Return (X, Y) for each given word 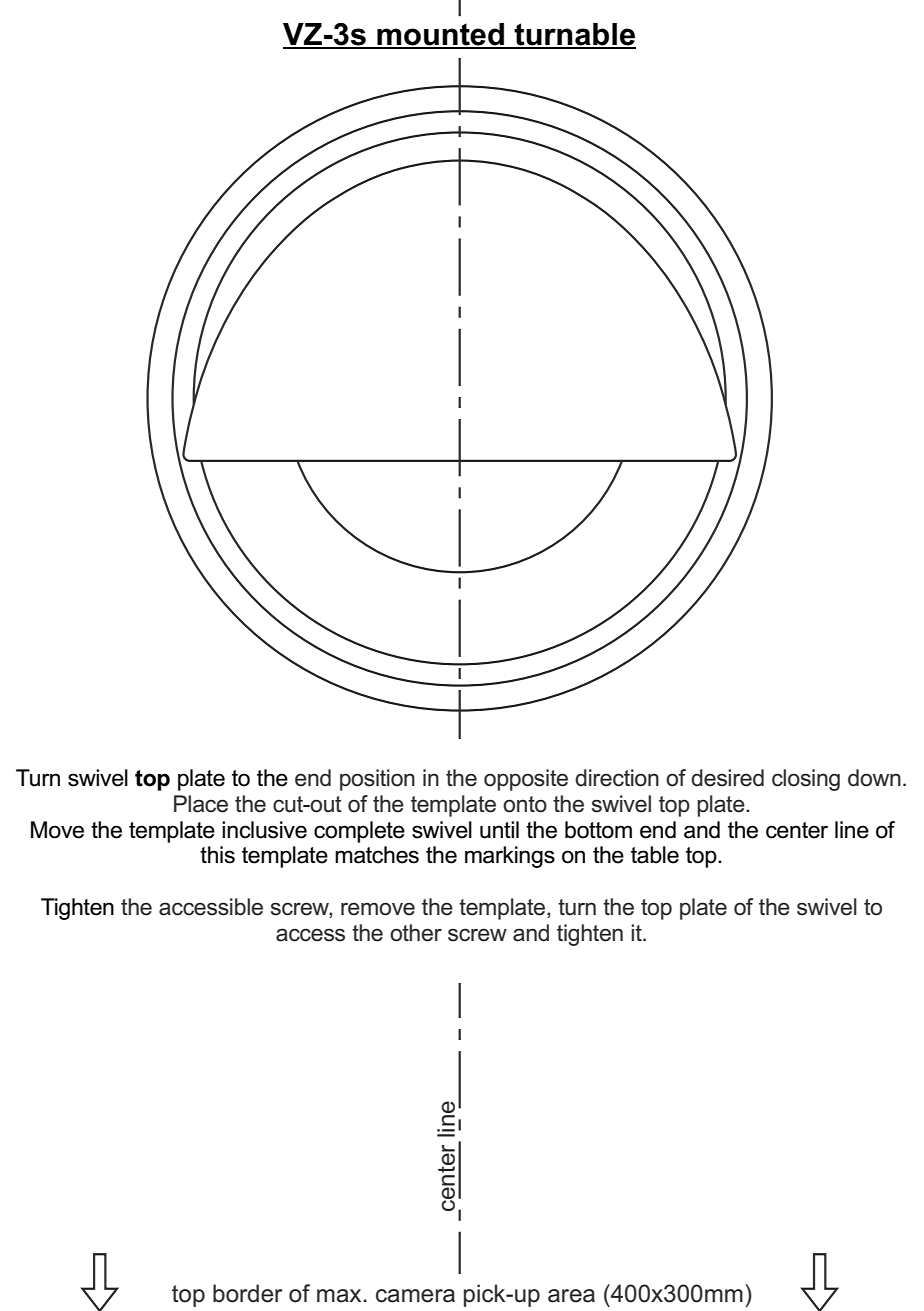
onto (525, 804)
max (340, 1296)
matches (377, 855)
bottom (598, 830)
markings (510, 857)
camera (415, 1296)
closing (806, 780)
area (571, 1296)
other (416, 933)
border (248, 1293)
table (655, 855)
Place (201, 804)
